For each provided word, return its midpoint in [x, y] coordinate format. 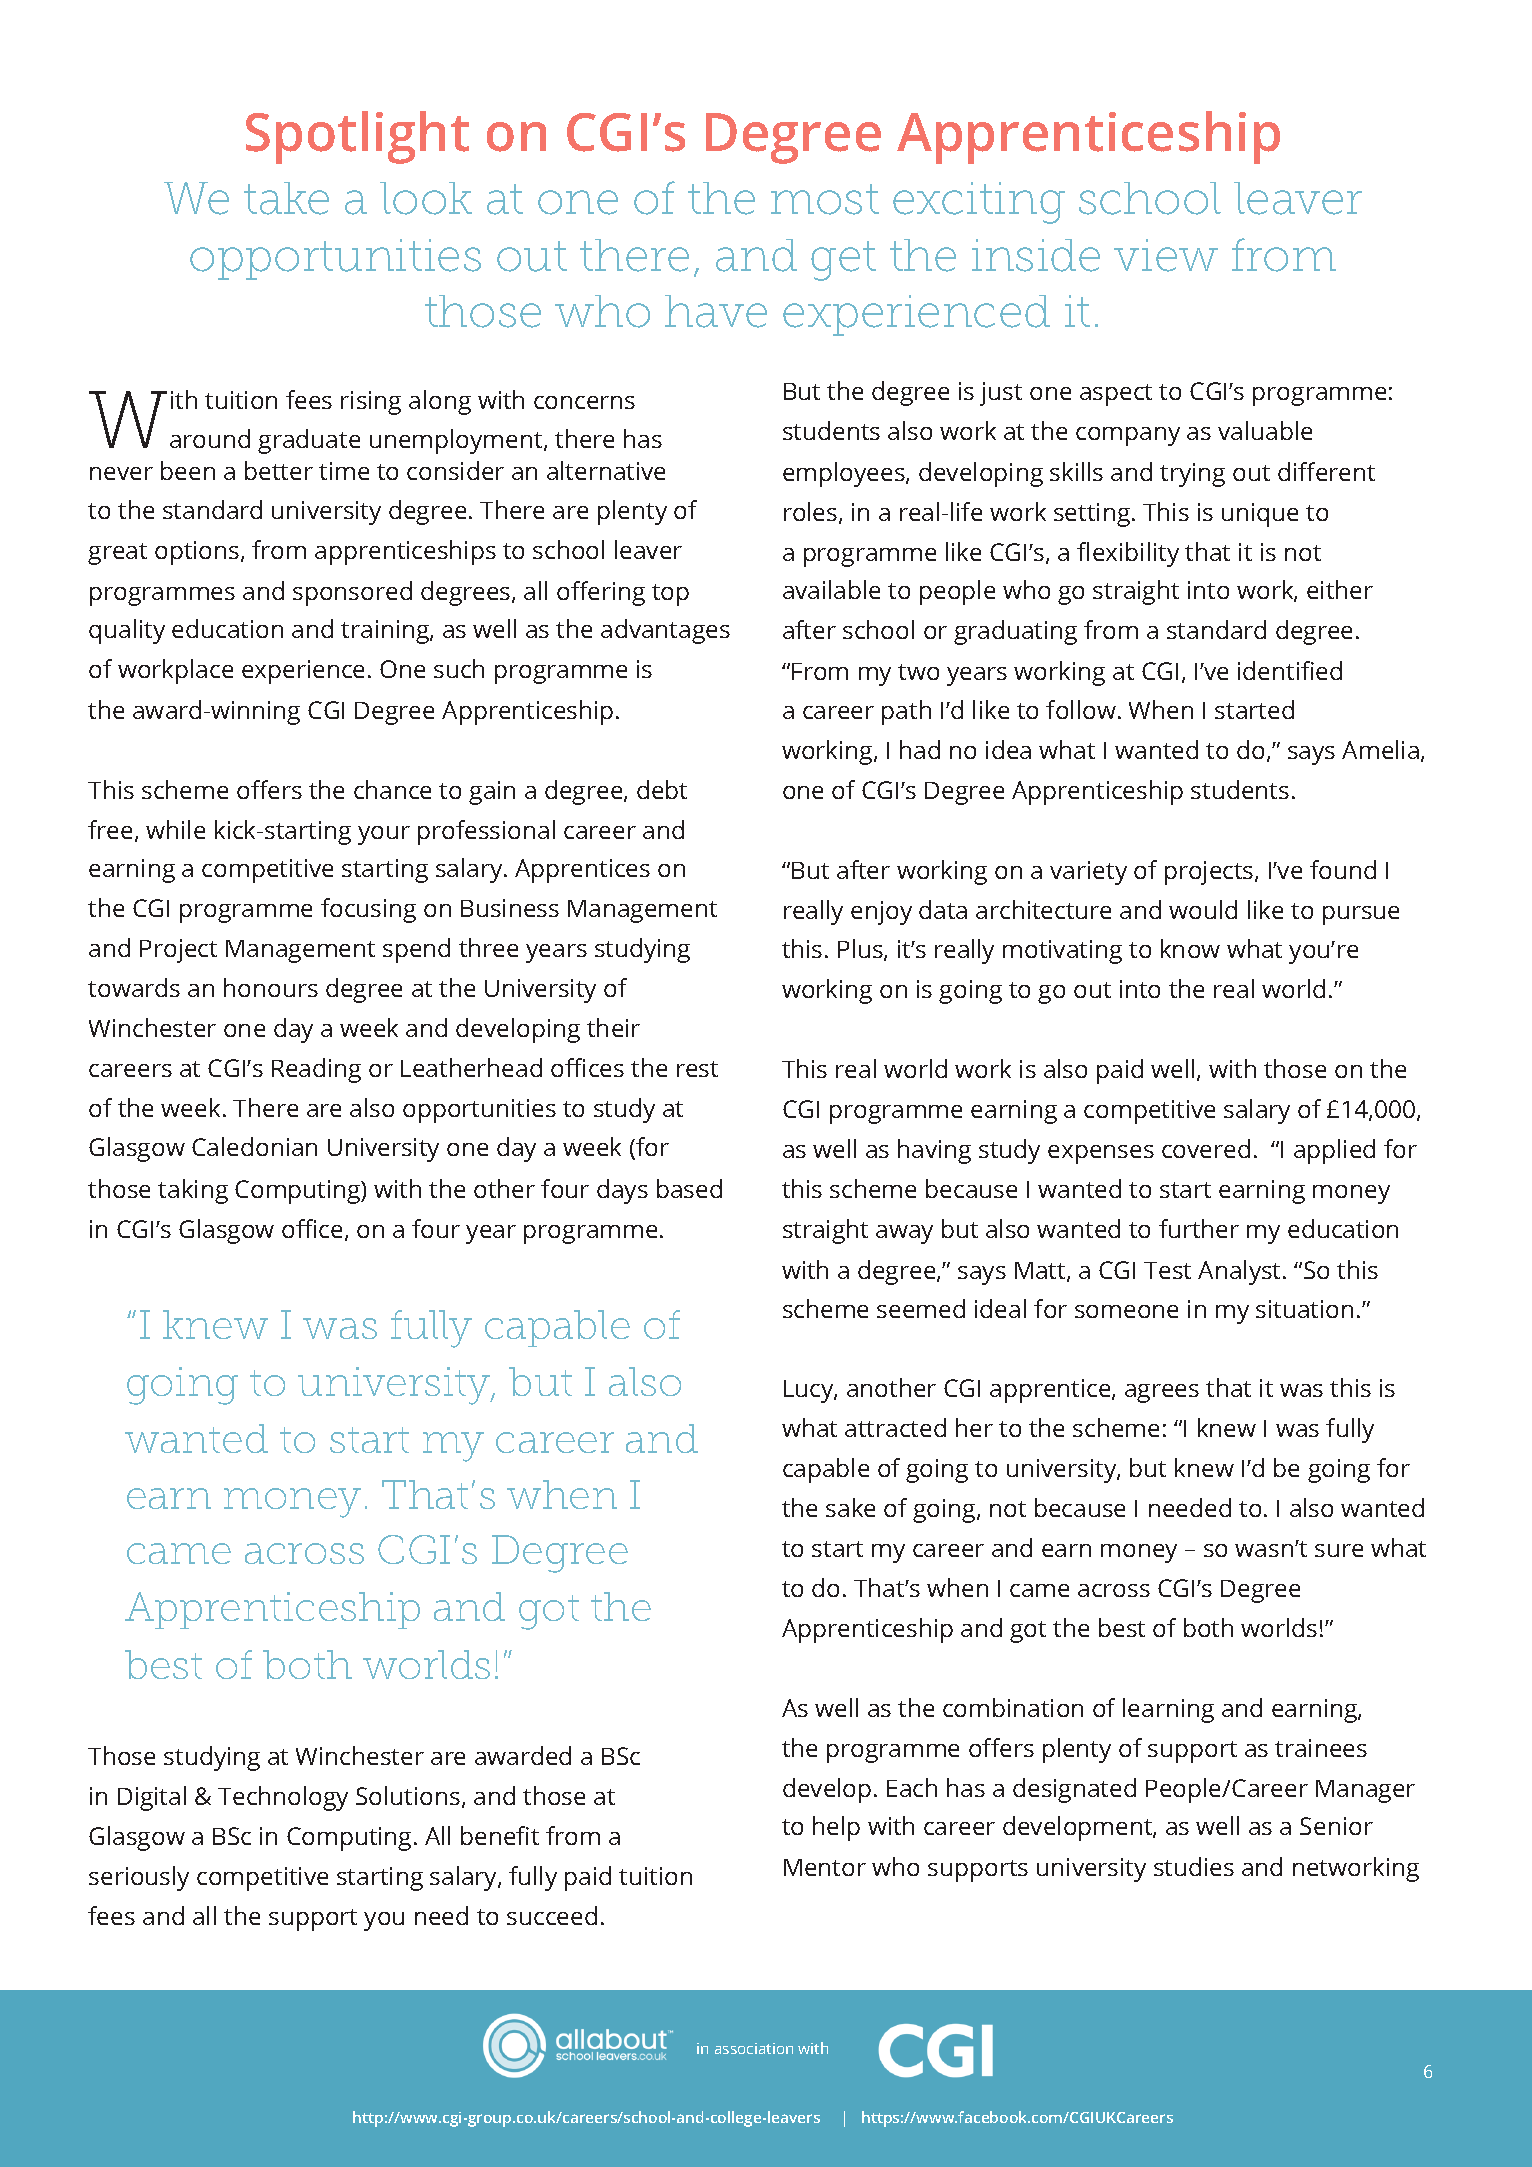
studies [1194, 1866]
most [825, 199]
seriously [139, 1878]
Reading [316, 1070]
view [1166, 255]
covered [1206, 1148]
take [286, 198]
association [754, 2048]
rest [697, 1069]
